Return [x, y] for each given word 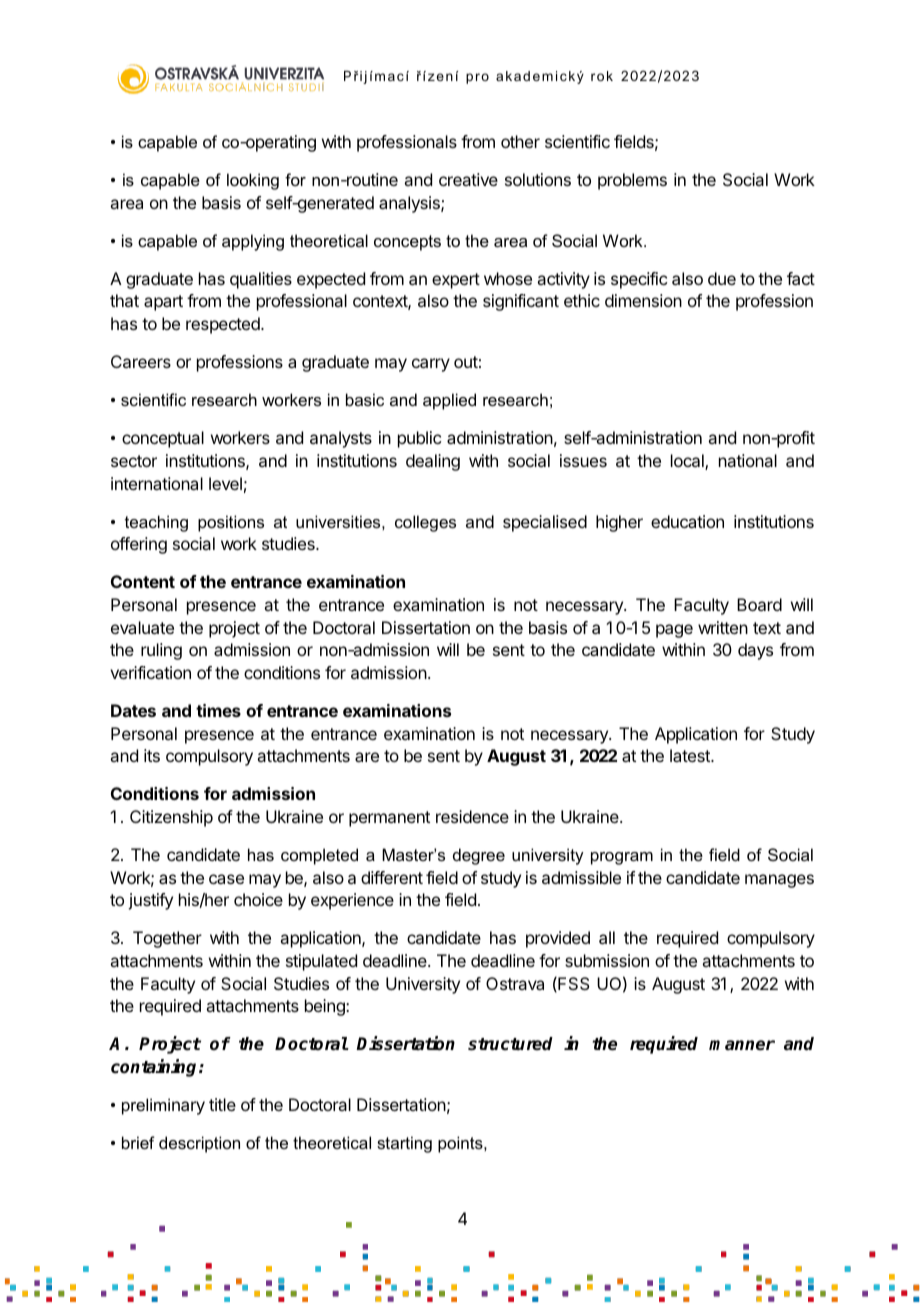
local [688, 462]
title [222, 1104]
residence [472, 816]
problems [632, 181]
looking [253, 181]
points [461, 1144]
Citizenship [171, 818]
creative [468, 179]
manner [742, 1045]
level [225, 483]
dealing [433, 462]
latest [691, 755]
